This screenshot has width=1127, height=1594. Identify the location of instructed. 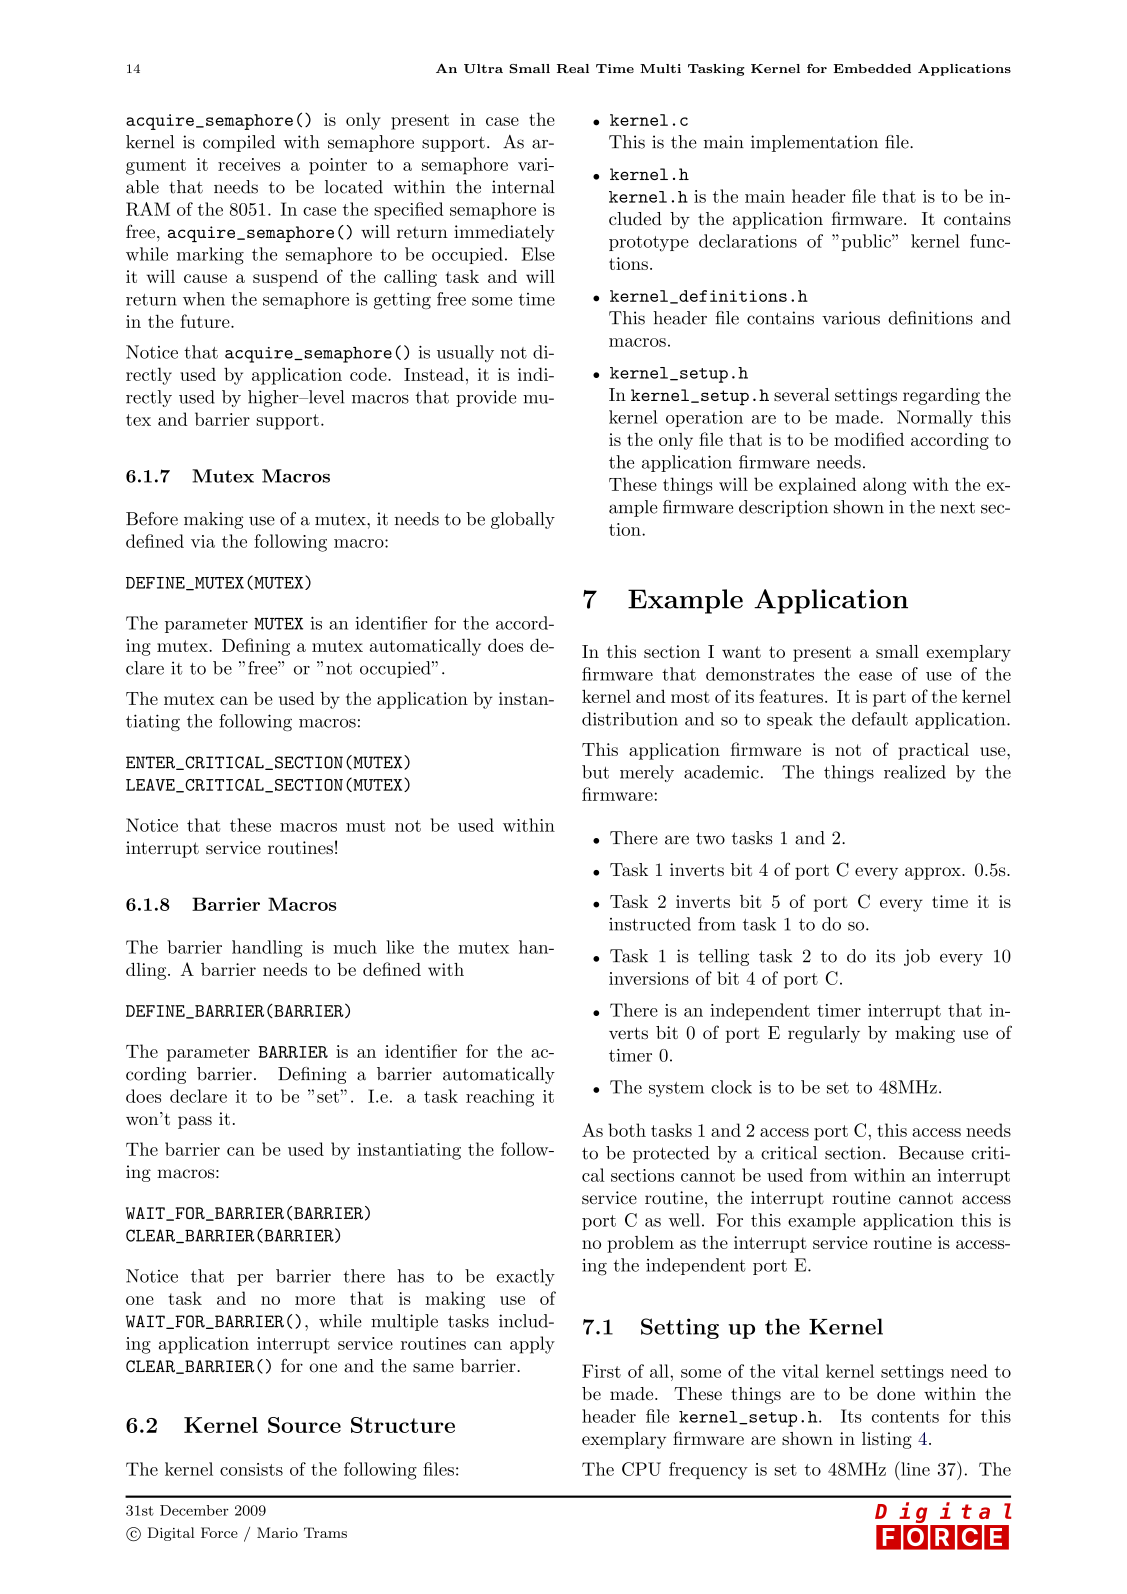
(650, 924).
